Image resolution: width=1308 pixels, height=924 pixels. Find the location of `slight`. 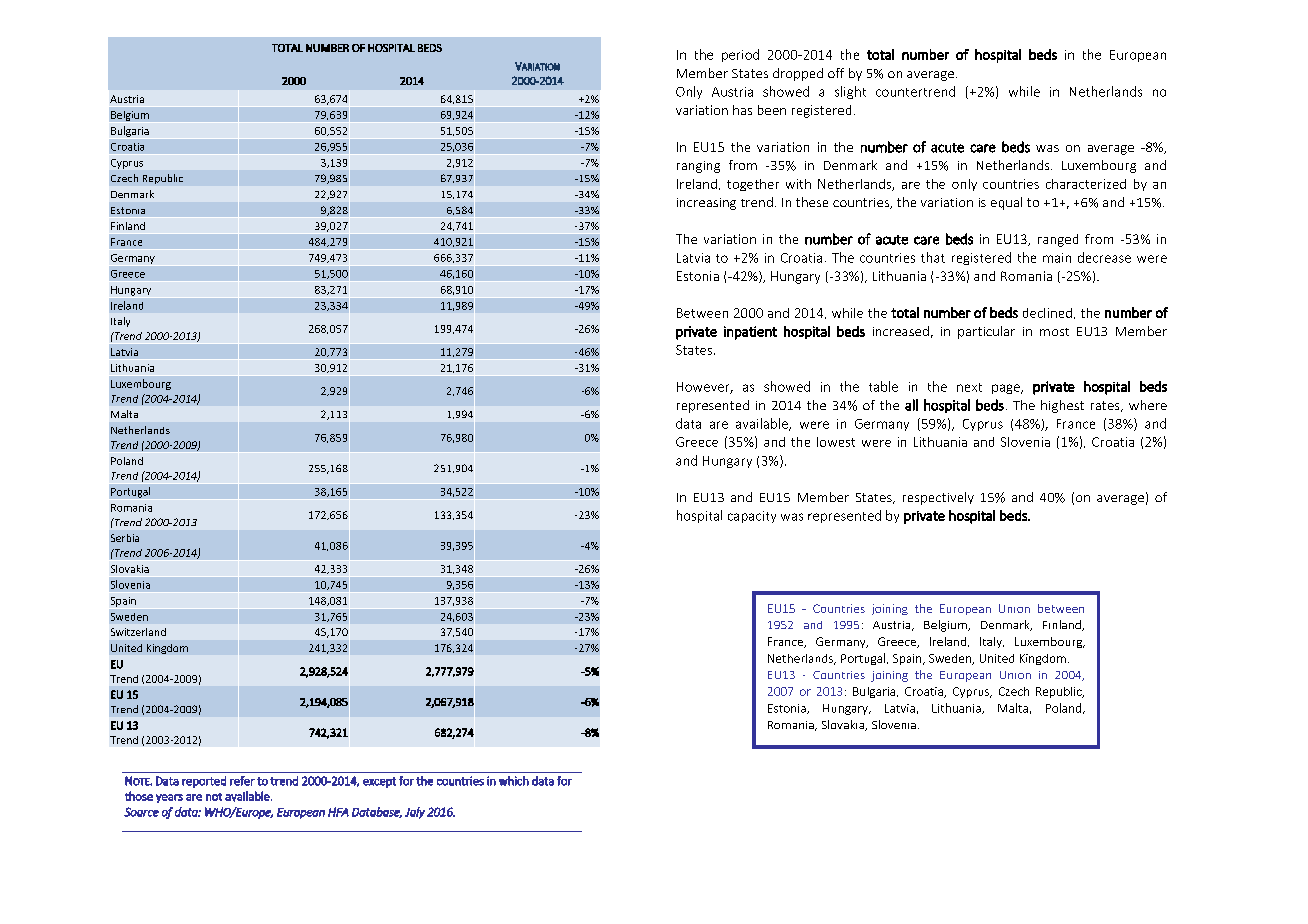

slight is located at coordinates (850, 92).
